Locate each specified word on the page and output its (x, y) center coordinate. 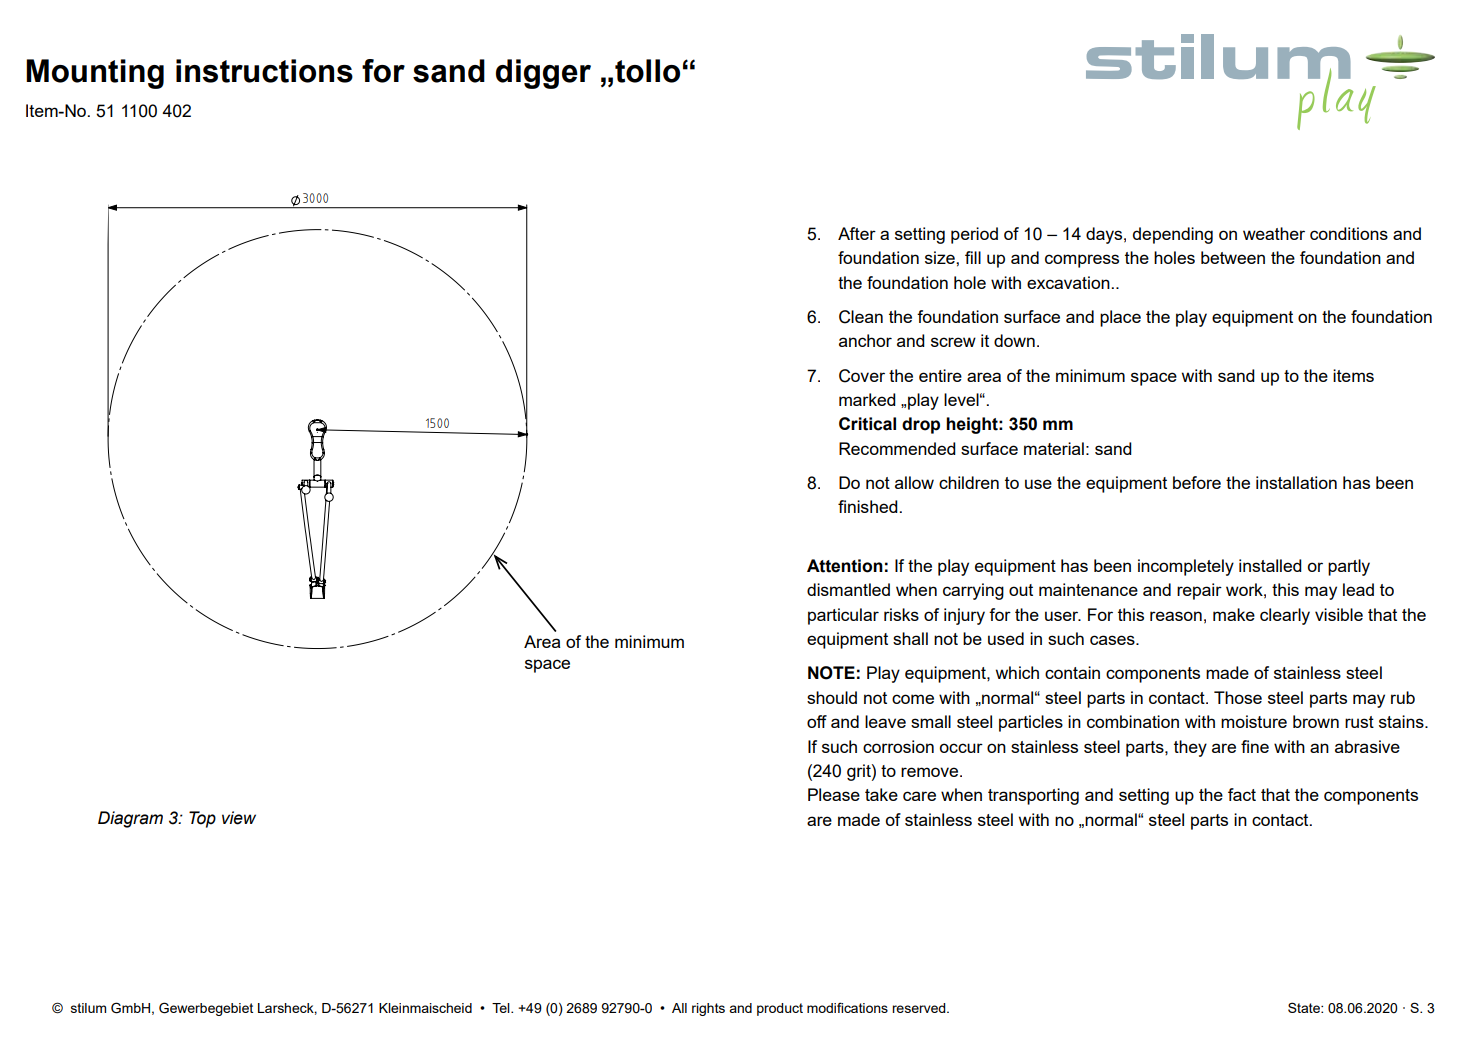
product (780, 1009)
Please (834, 794)
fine (1255, 746)
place (1120, 318)
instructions (264, 71)
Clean (861, 317)
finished (869, 506)
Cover (862, 376)
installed (1270, 565)
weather (1274, 233)
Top (202, 819)
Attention (845, 566)
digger (543, 74)
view (239, 818)
